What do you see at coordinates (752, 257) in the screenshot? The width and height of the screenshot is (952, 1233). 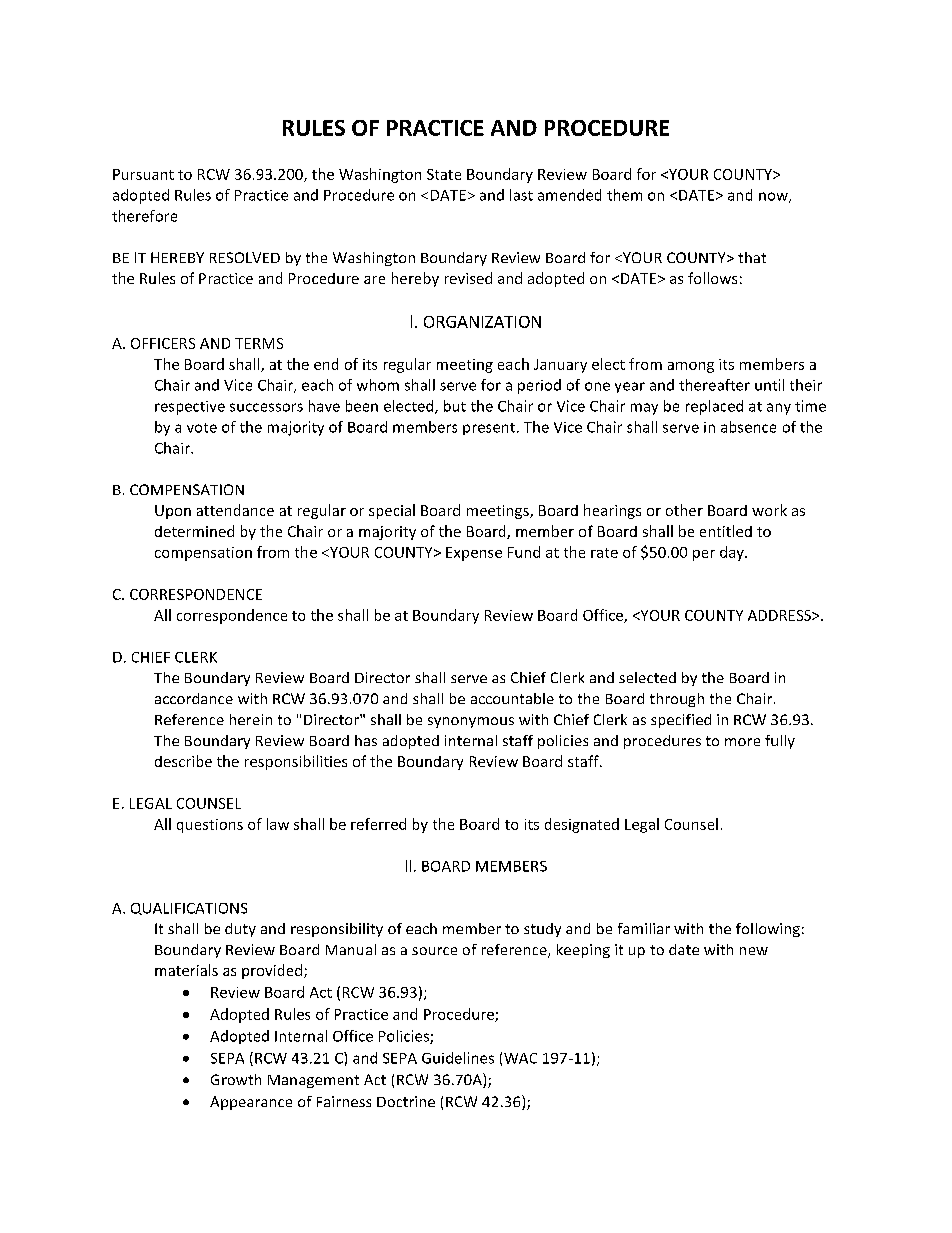 I see `that` at bounding box center [752, 257].
